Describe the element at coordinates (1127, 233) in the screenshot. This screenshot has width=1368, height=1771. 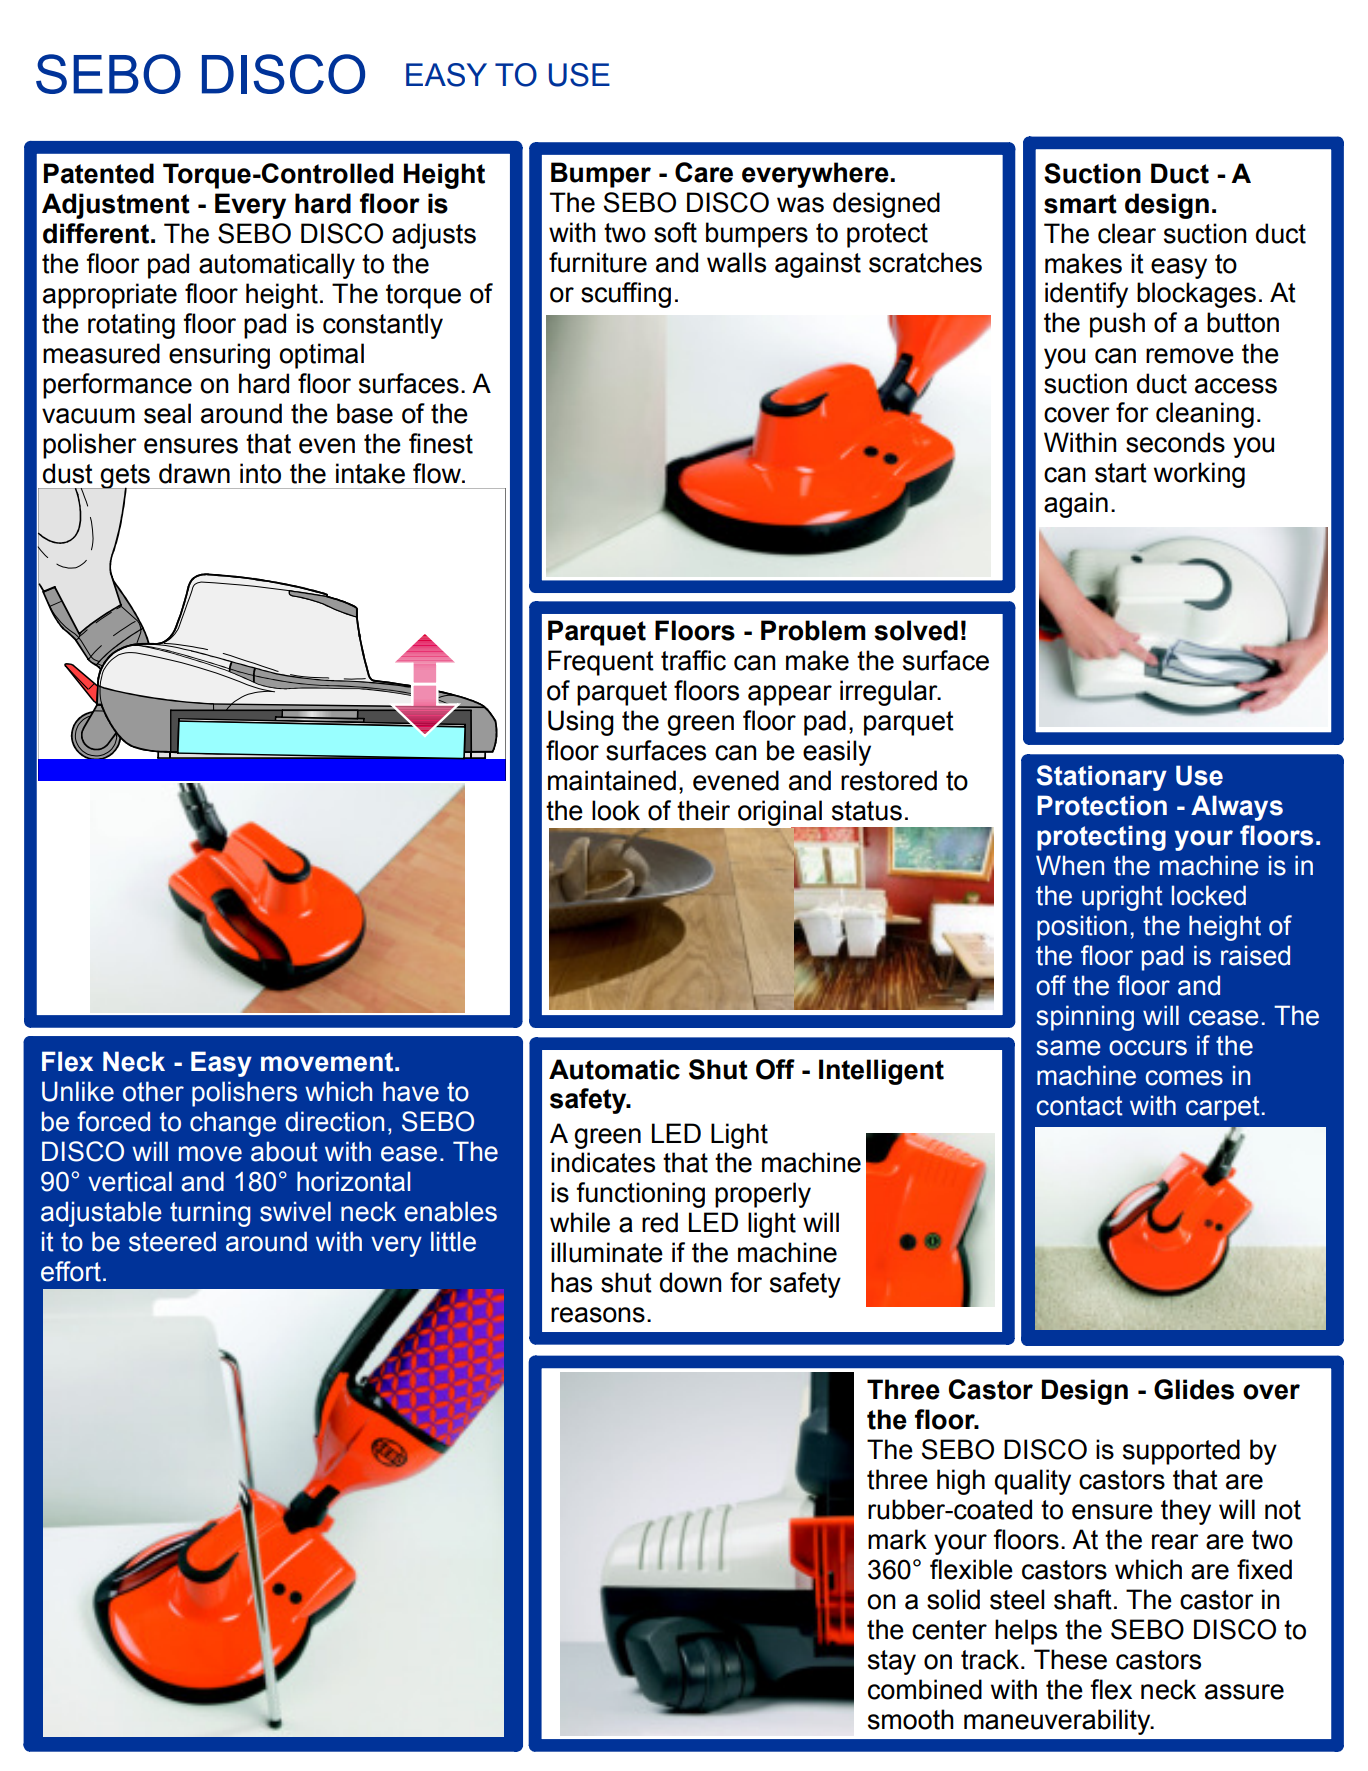
I see `clear` at that location.
